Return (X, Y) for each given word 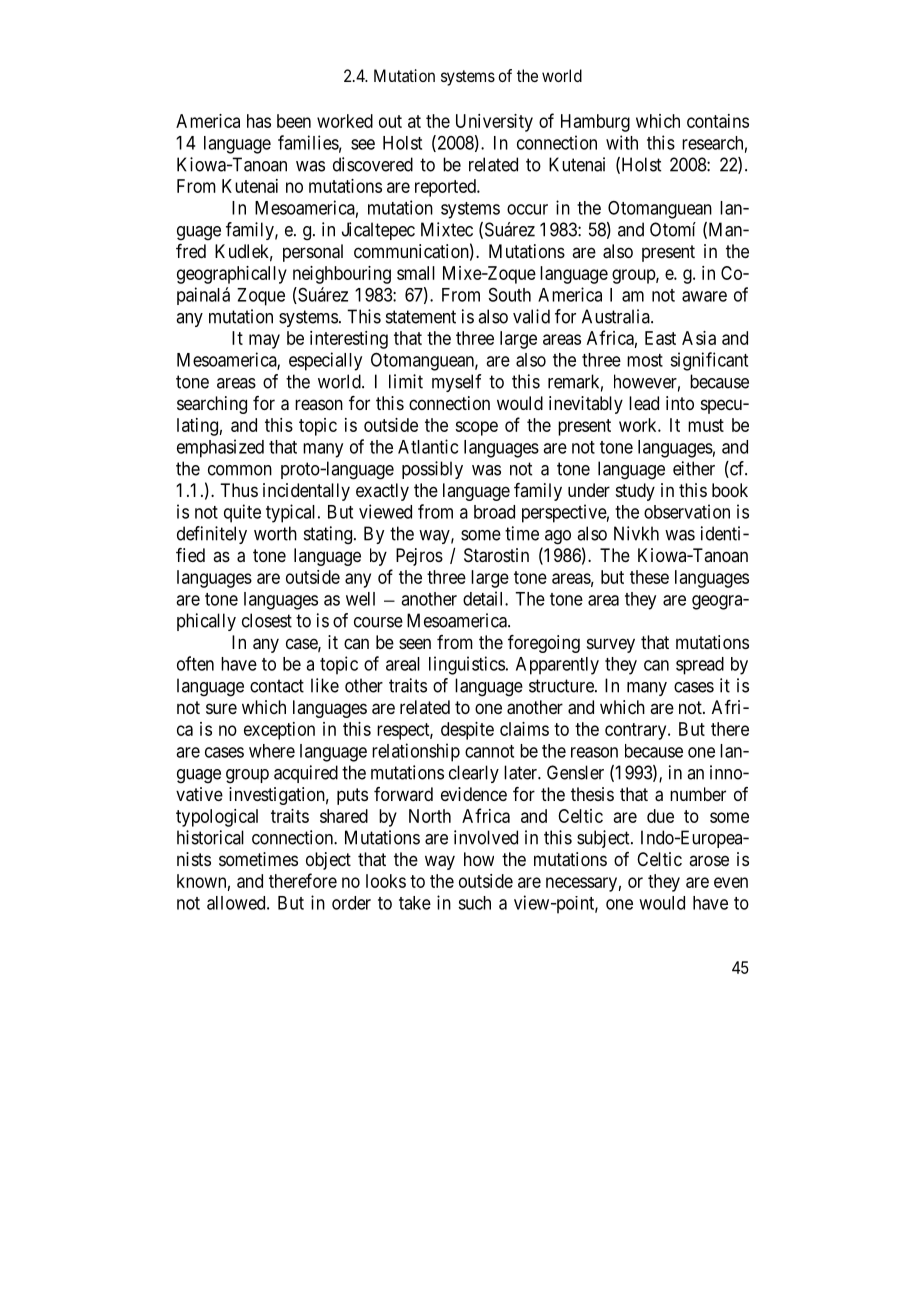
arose (709, 860)
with (622, 142)
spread (700, 666)
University (494, 123)
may (264, 341)
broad (494, 512)
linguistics (467, 665)
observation (687, 511)
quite (242, 513)
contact (277, 686)
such (474, 903)
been (294, 121)
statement (421, 317)
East (660, 338)
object (328, 861)
